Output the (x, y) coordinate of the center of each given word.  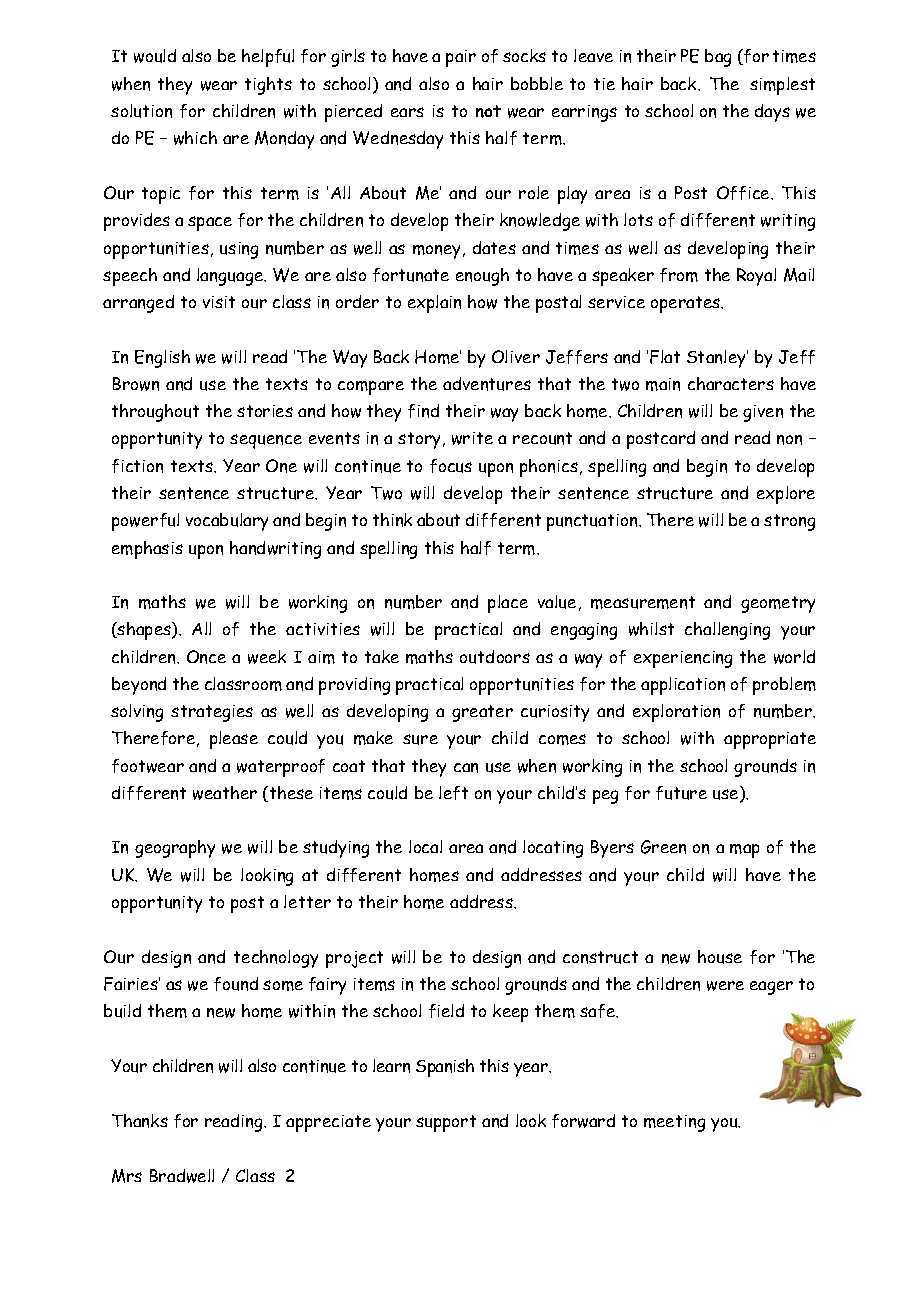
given (763, 413)
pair (461, 58)
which (195, 138)
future (681, 793)
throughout (155, 413)
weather (225, 793)
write (472, 438)
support (446, 1123)
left (453, 793)
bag (718, 58)
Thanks (140, 1121)
